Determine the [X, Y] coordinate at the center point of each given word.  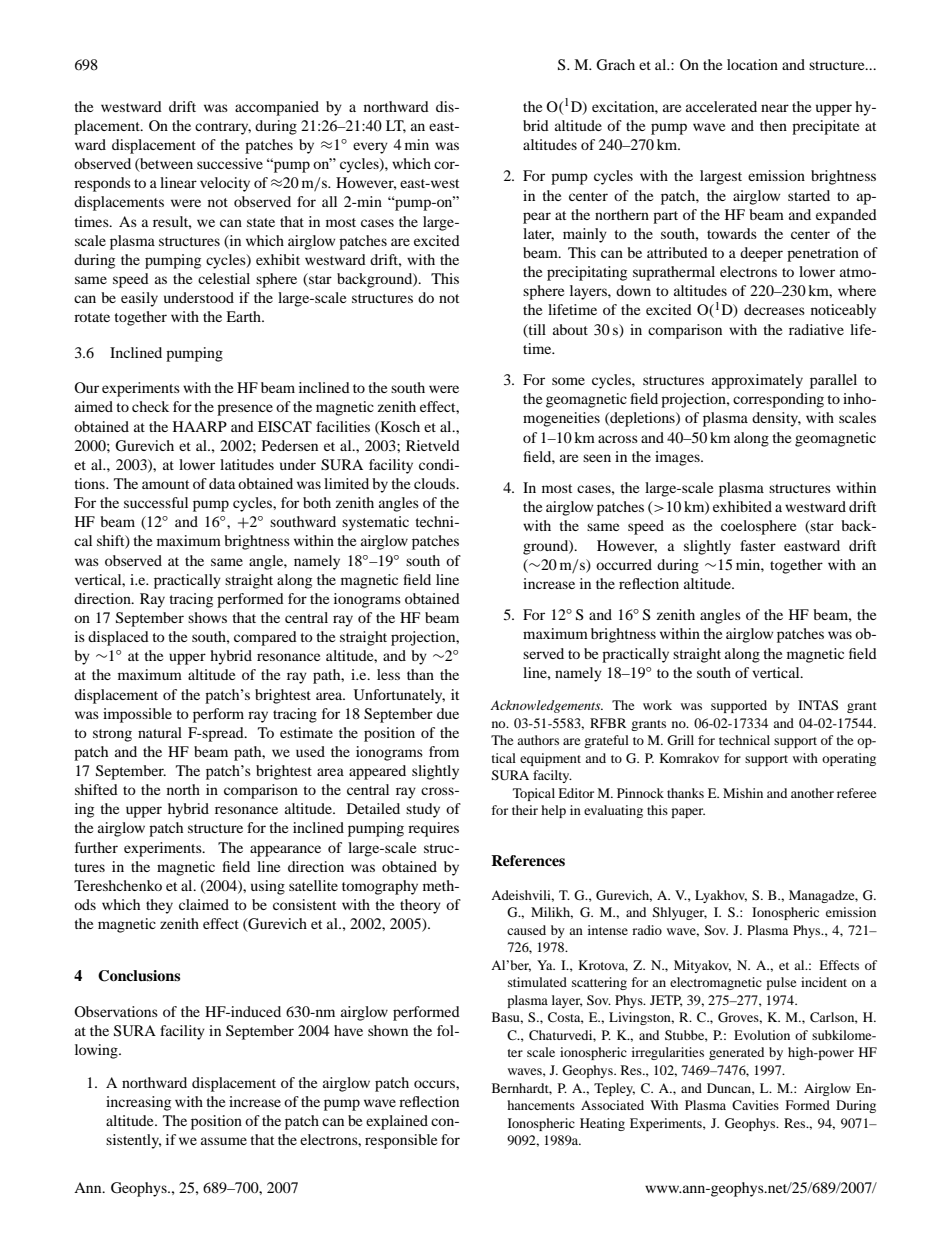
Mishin [743, 793]
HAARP [200, 426]
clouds [436, 483]
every [370, 148]
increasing [138, 1103]
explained [397, 1122]
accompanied [277, 108]
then [773, 125]
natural [160, 732]
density [776, 419]
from [444, 751]
